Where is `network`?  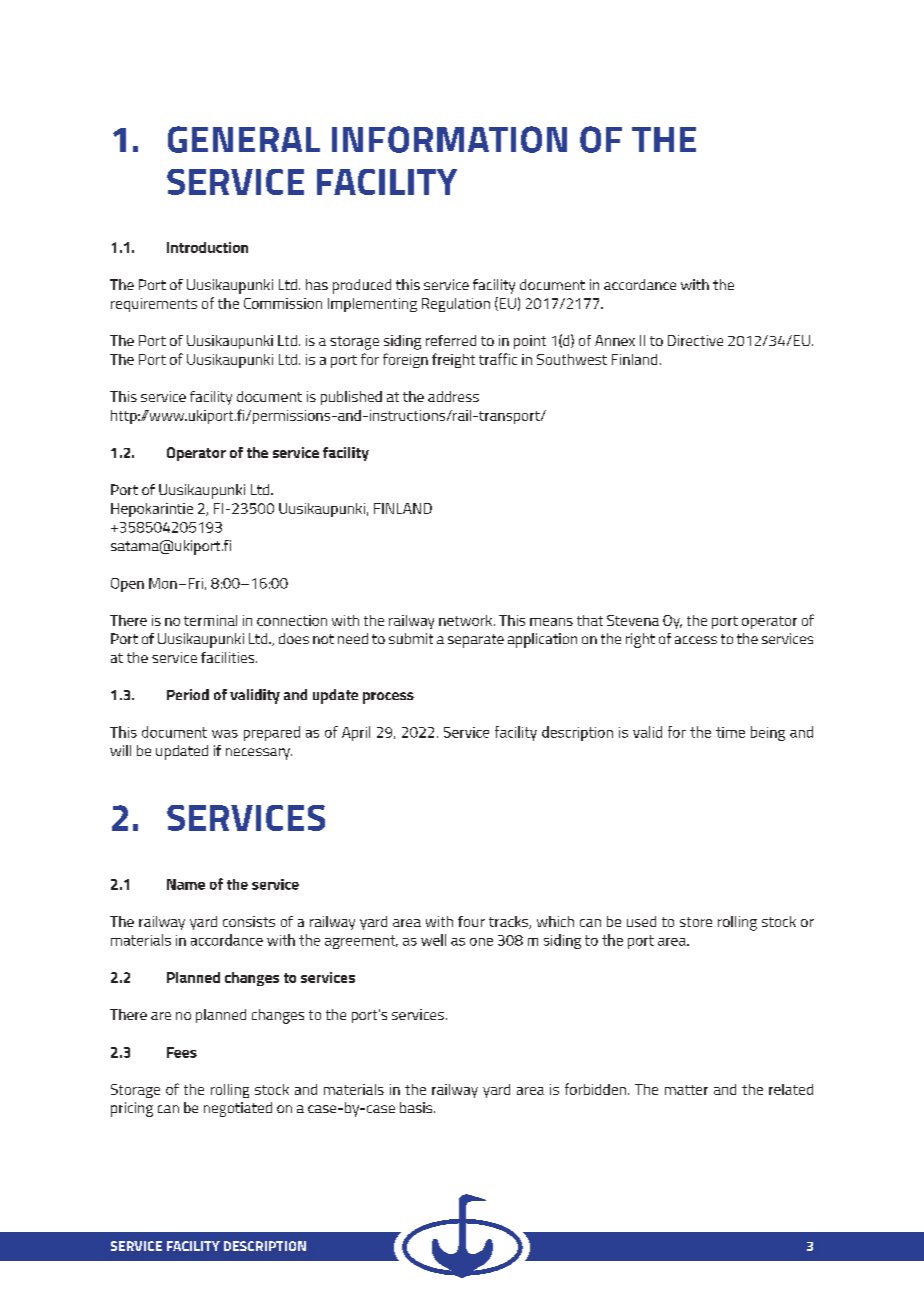 network is located at coordinates (467, 620).
